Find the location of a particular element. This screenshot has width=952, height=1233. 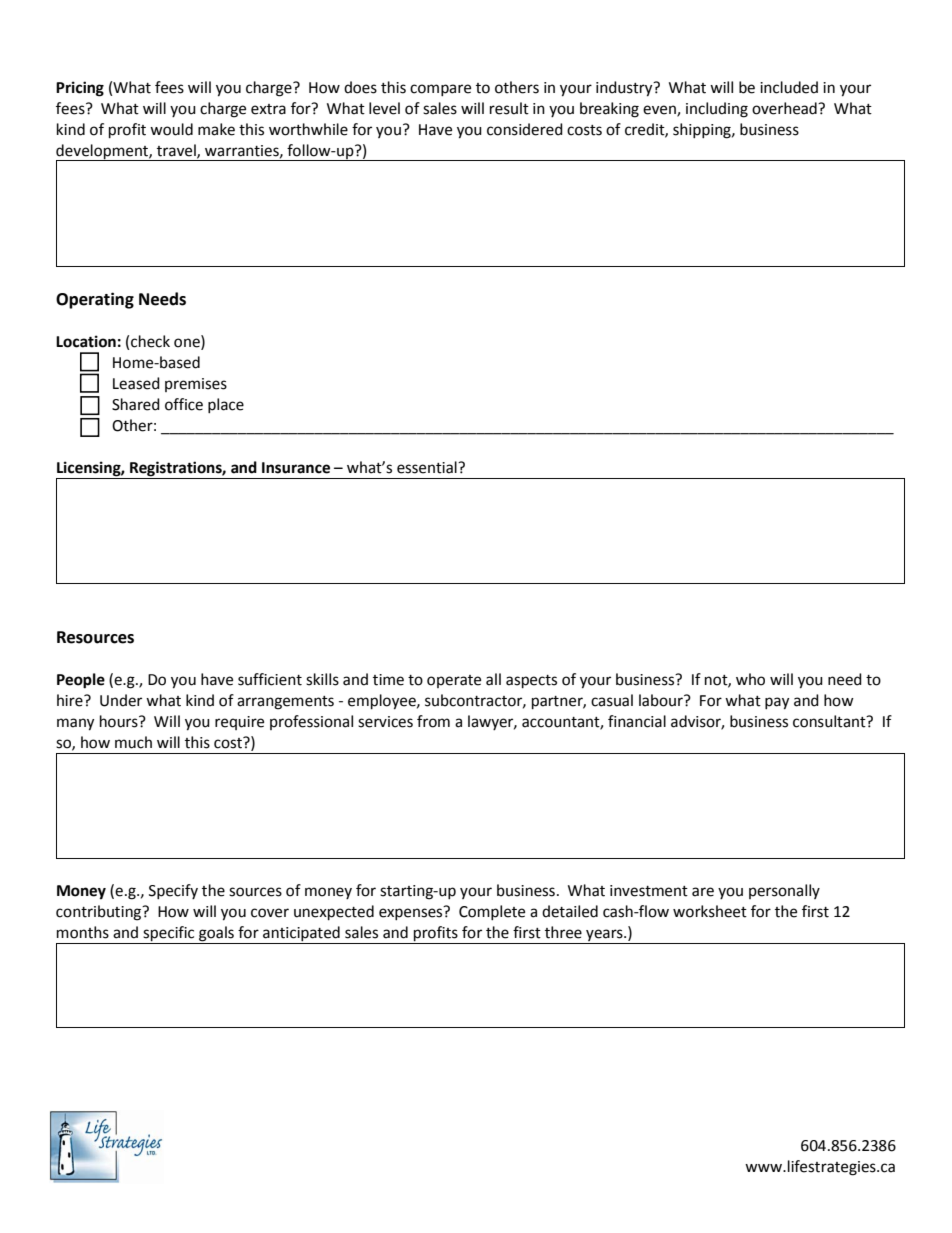

would is located at coordinates (171, 129).
